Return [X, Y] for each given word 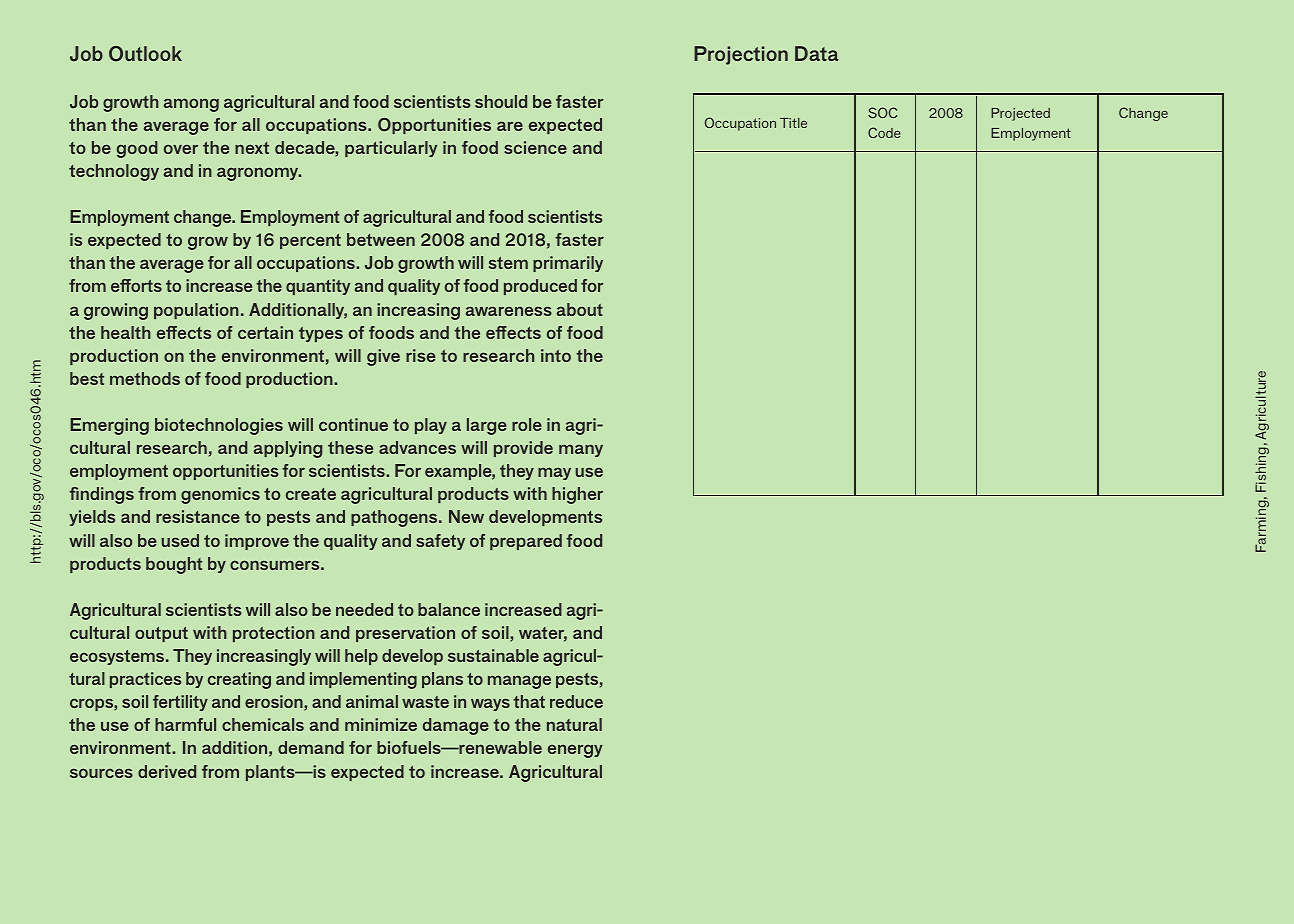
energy [575, 751]
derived [167, 771]
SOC [882, 112]
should [501, 101]
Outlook [145, 54]
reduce [576, 701]
